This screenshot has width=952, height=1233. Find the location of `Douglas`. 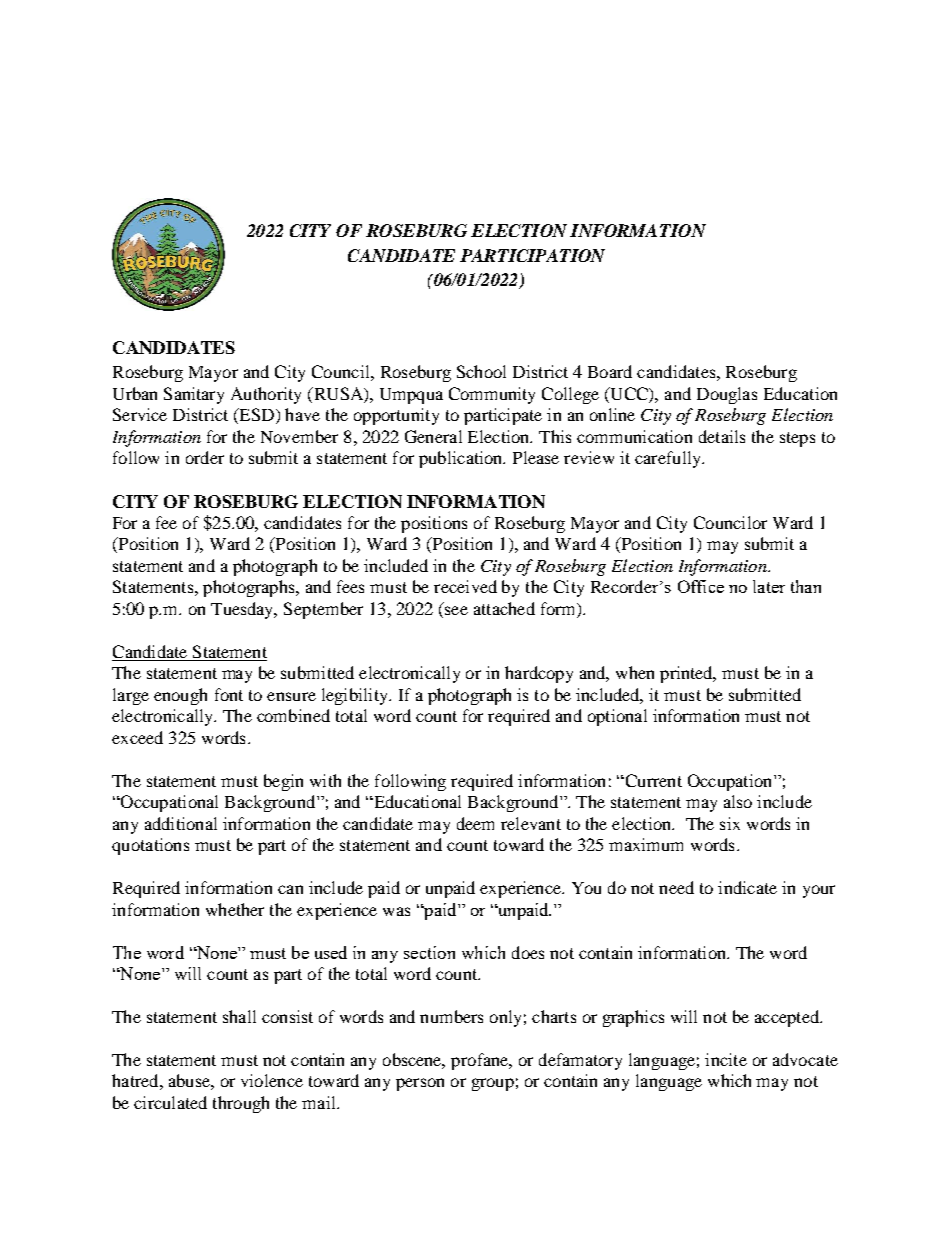

Douglas is located at coordinates (727, 395).
